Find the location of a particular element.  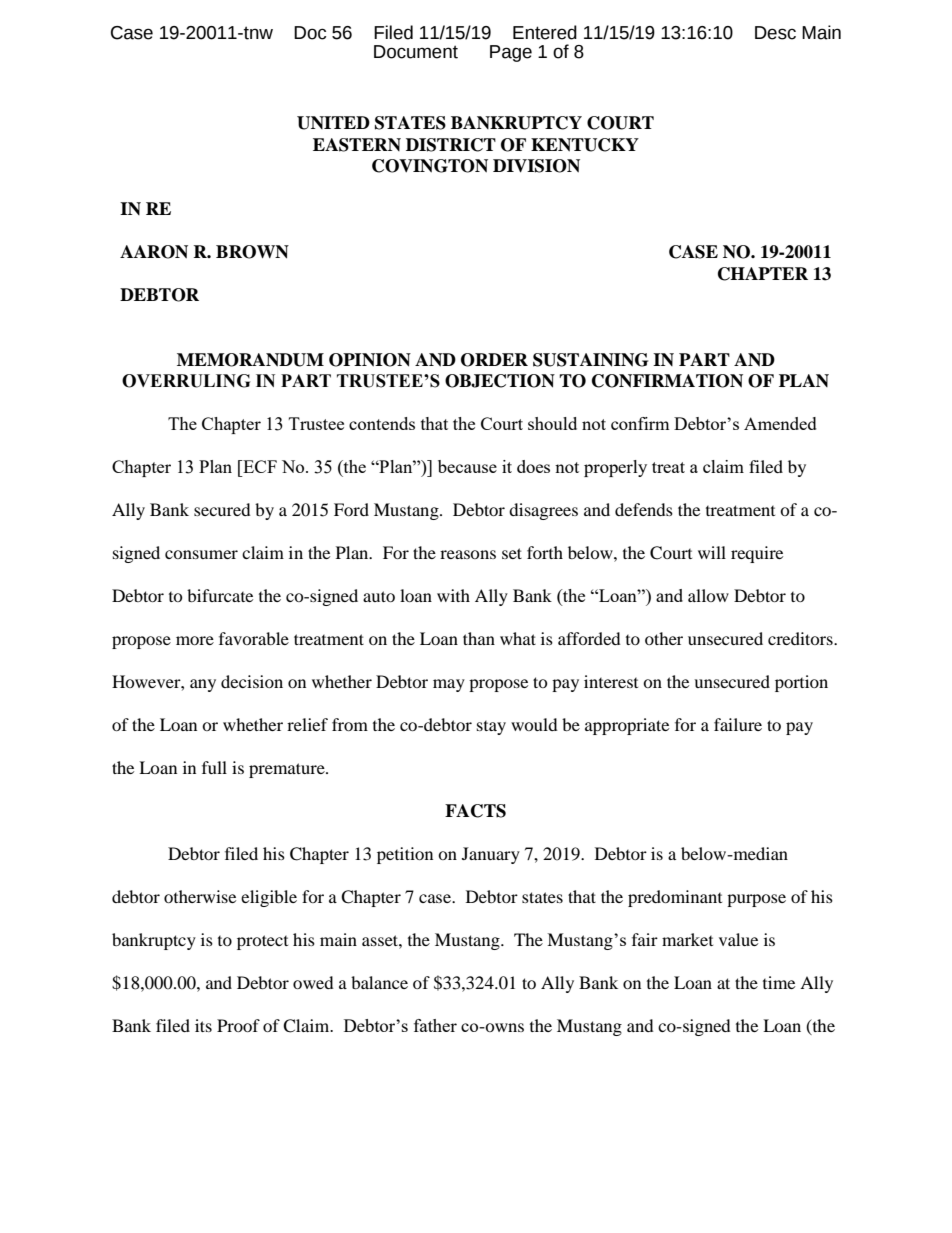

ECF is located at coordinates (259, 466).
